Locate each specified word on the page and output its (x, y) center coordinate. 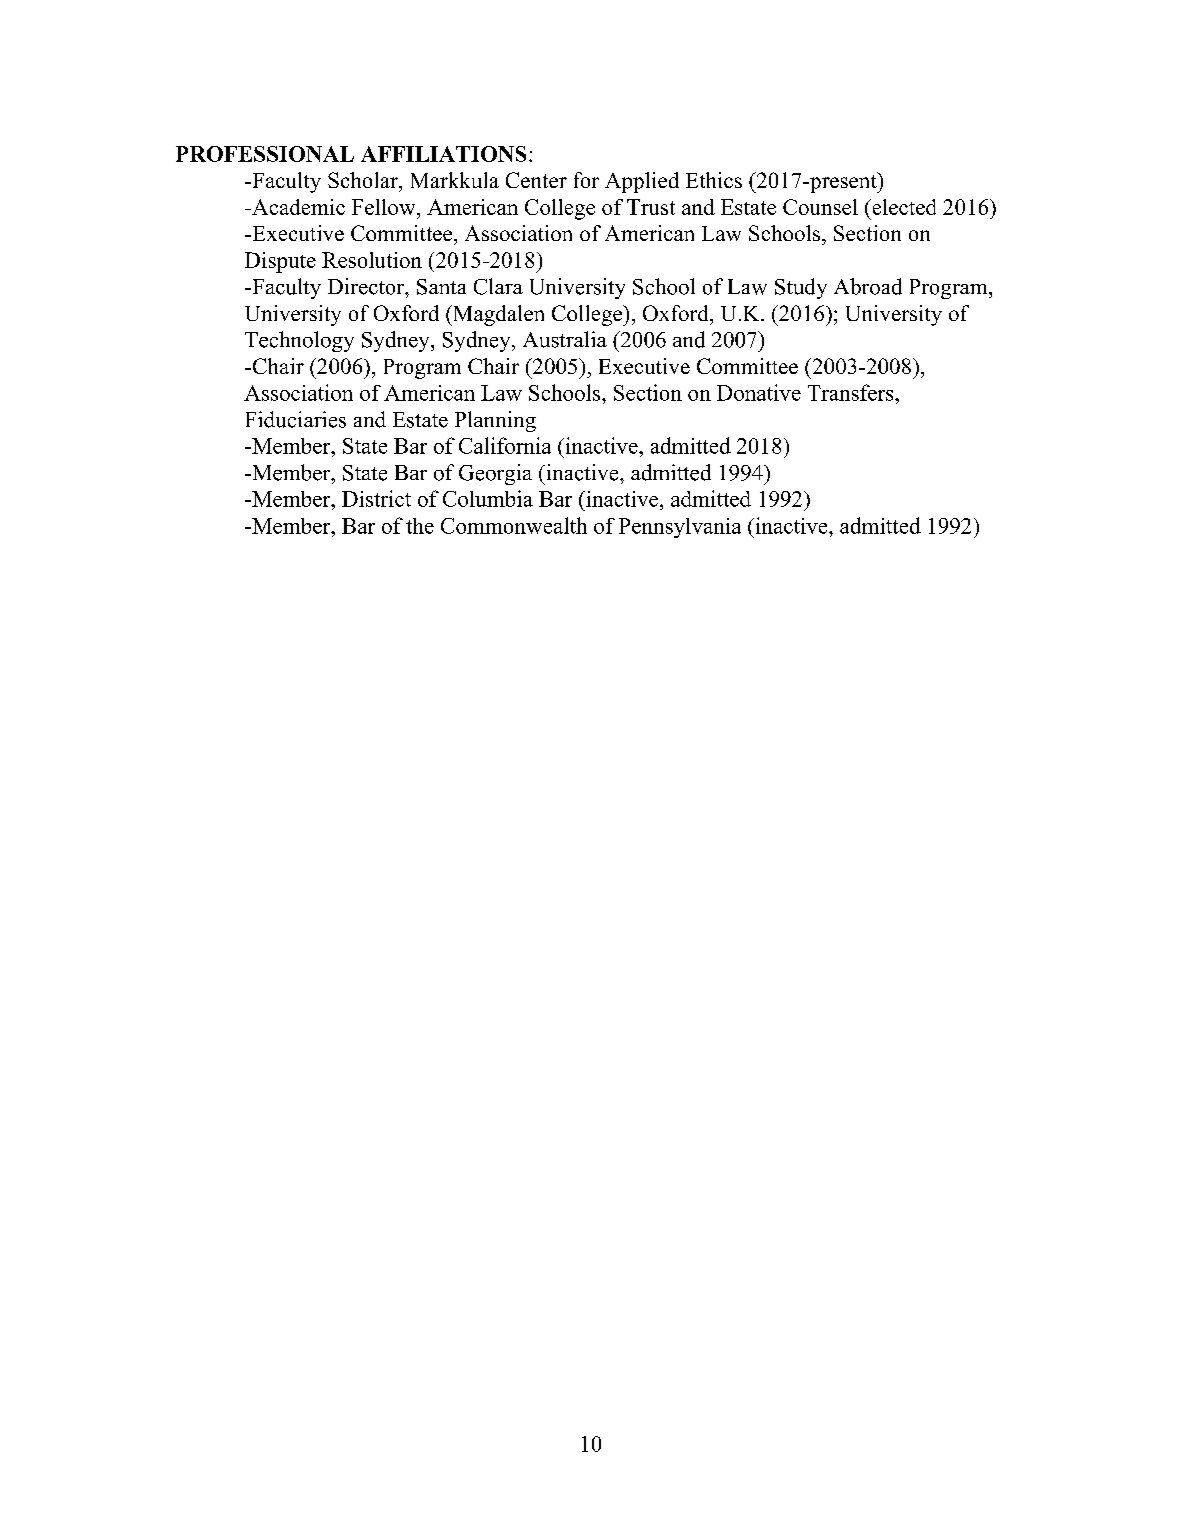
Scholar (364, 180)
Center (536, 180)
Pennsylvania (680, 528)
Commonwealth (514, 525)
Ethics (714, 180)
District (376, 498)
